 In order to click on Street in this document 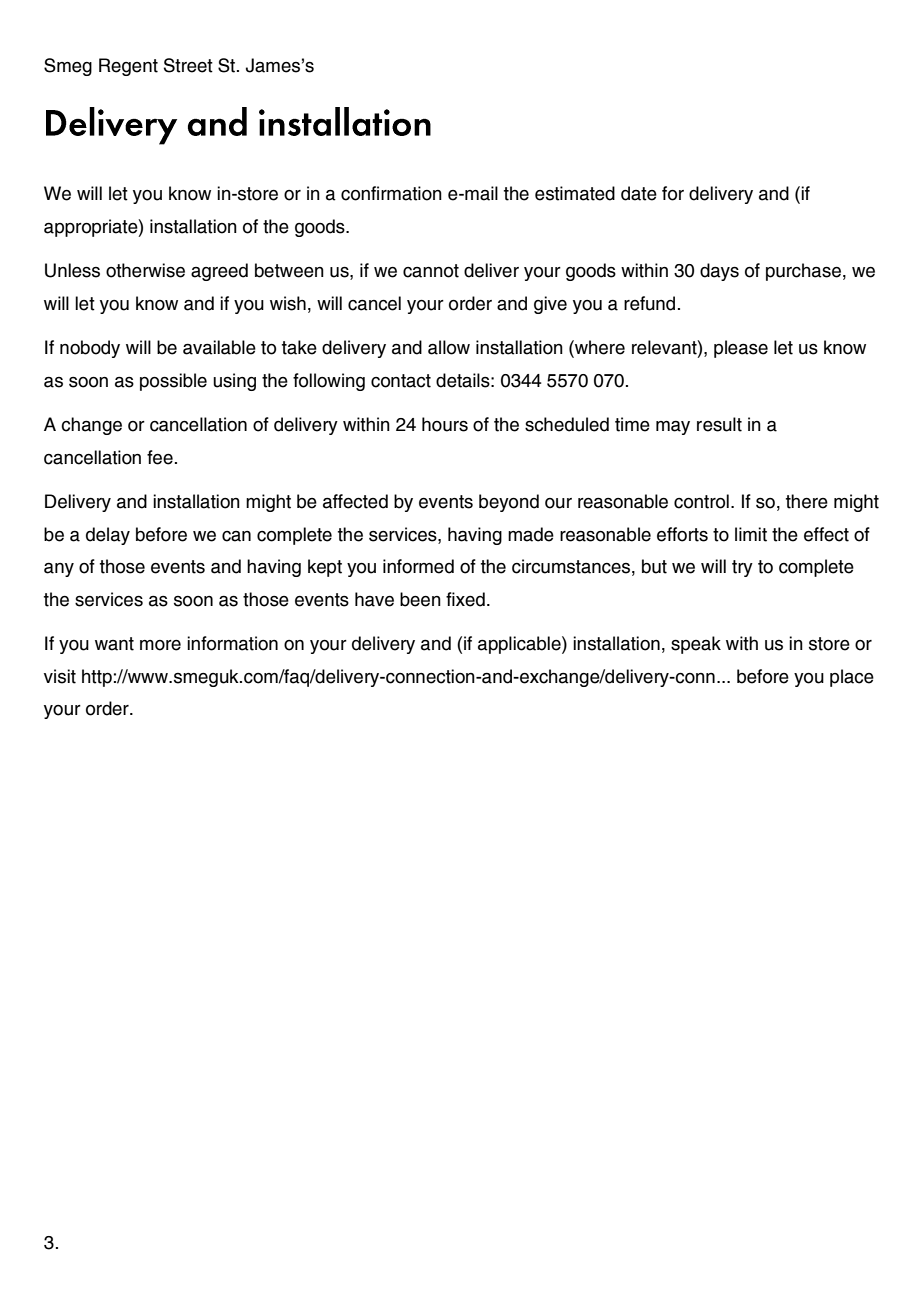, I will do `click(188, 65)`.
